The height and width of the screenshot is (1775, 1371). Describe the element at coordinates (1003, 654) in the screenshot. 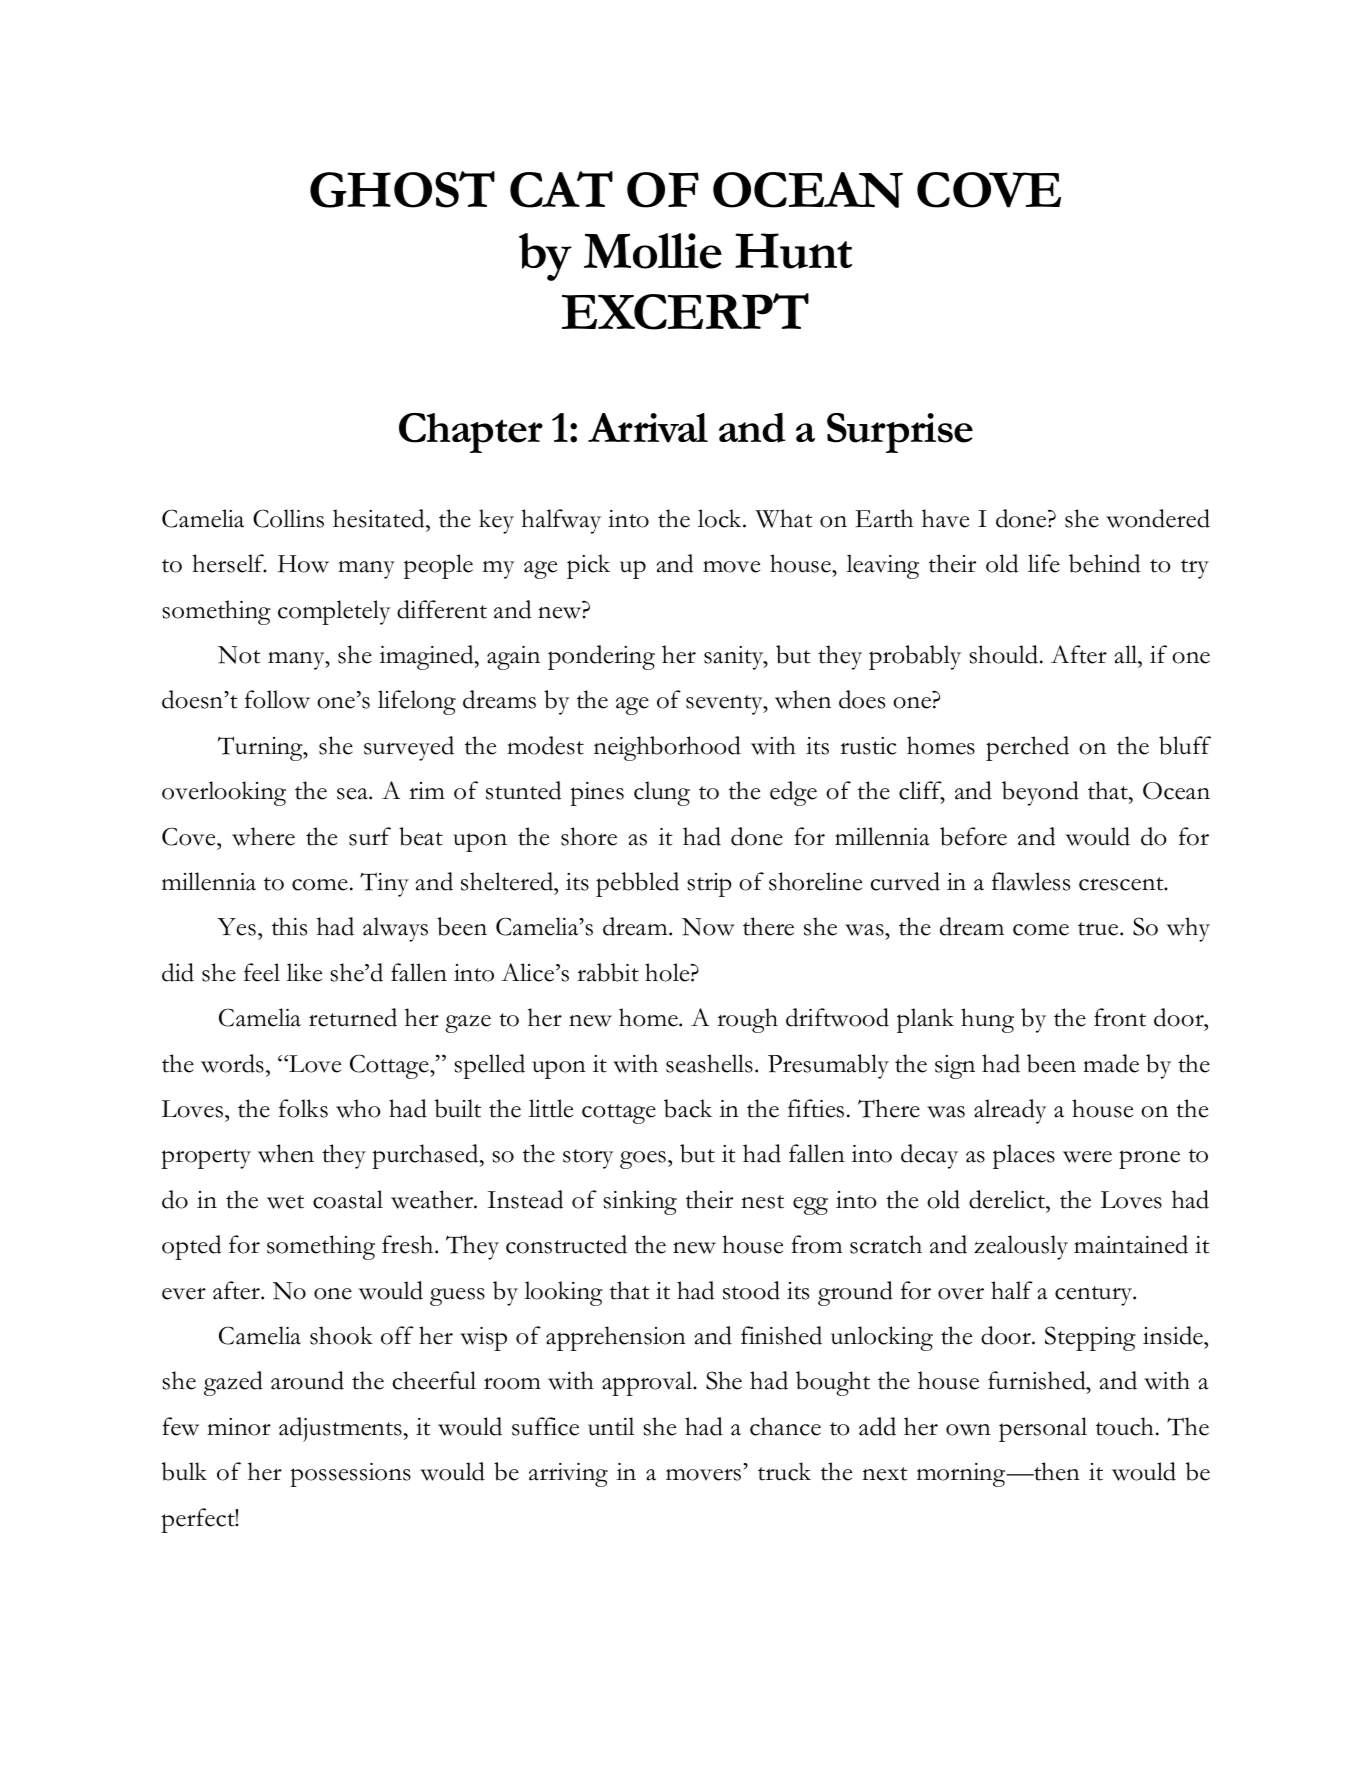

I see `should` at that location.
